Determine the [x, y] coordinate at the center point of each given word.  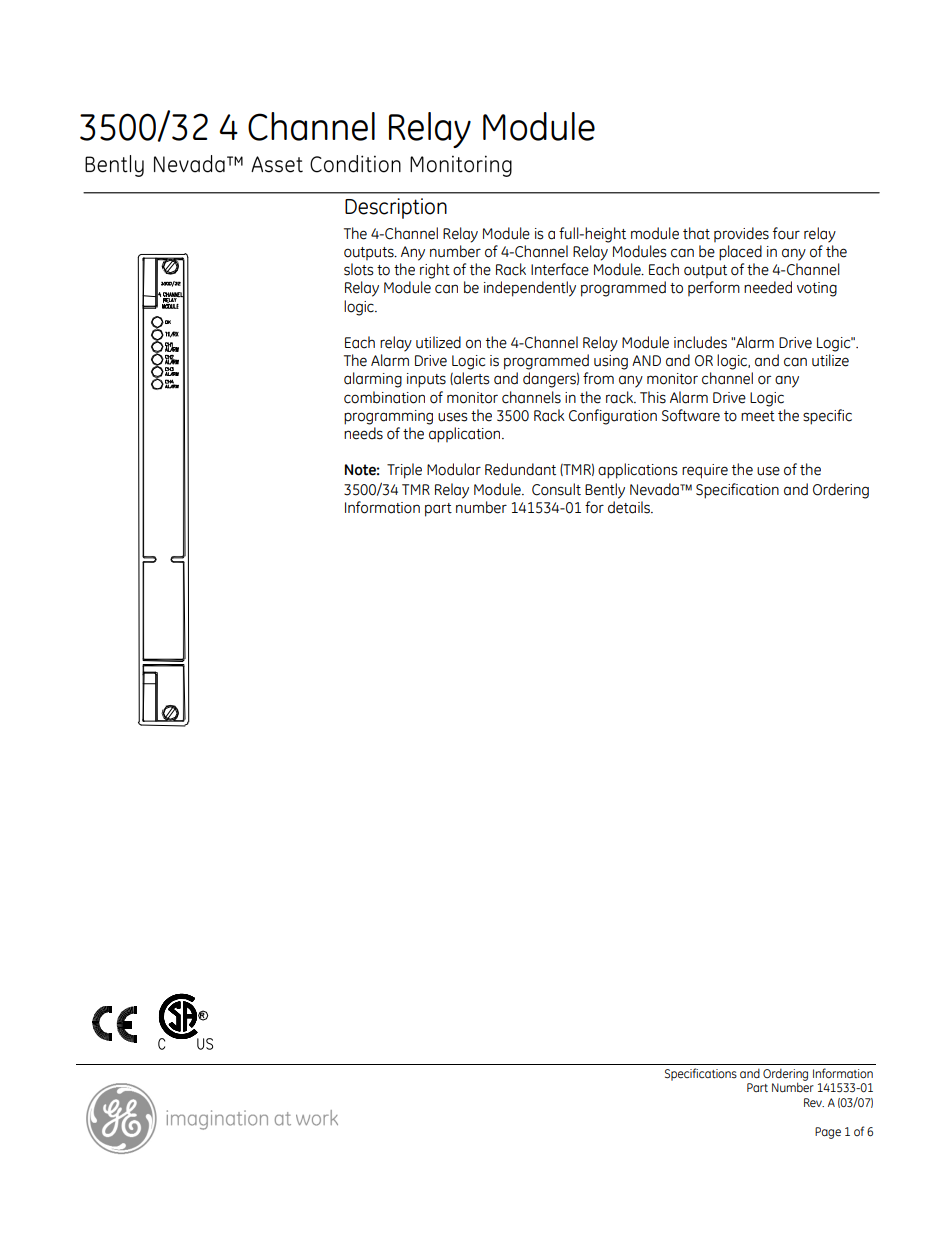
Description [396, 208]
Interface [560, 269]
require [705, 471]
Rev [814, 1102]
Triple [404, 471]
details [630, 507]
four [786, 233]
